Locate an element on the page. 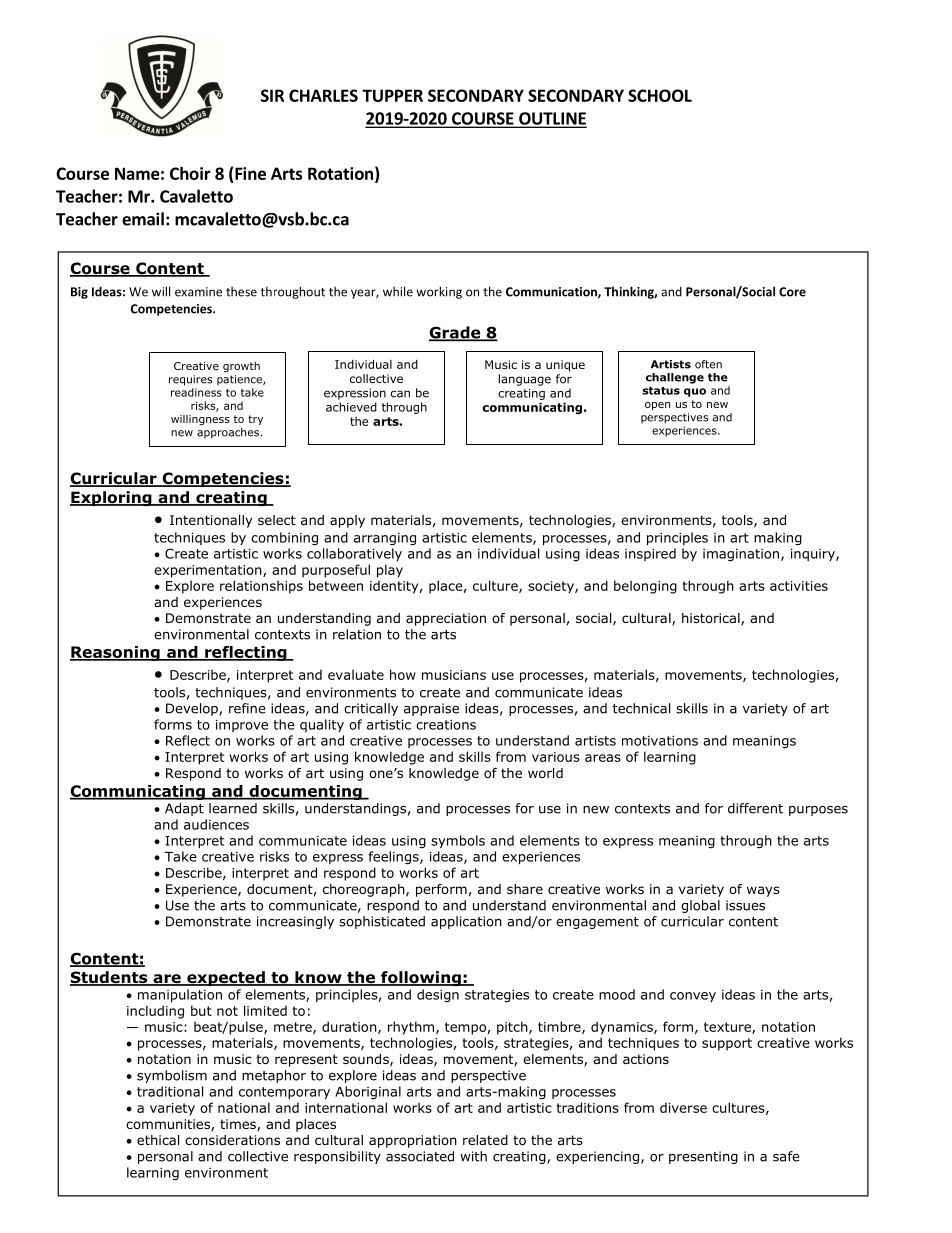 Image resolution: width=952 pixels, height=1233 pixels. requires is located at coordinates (190, 380).
